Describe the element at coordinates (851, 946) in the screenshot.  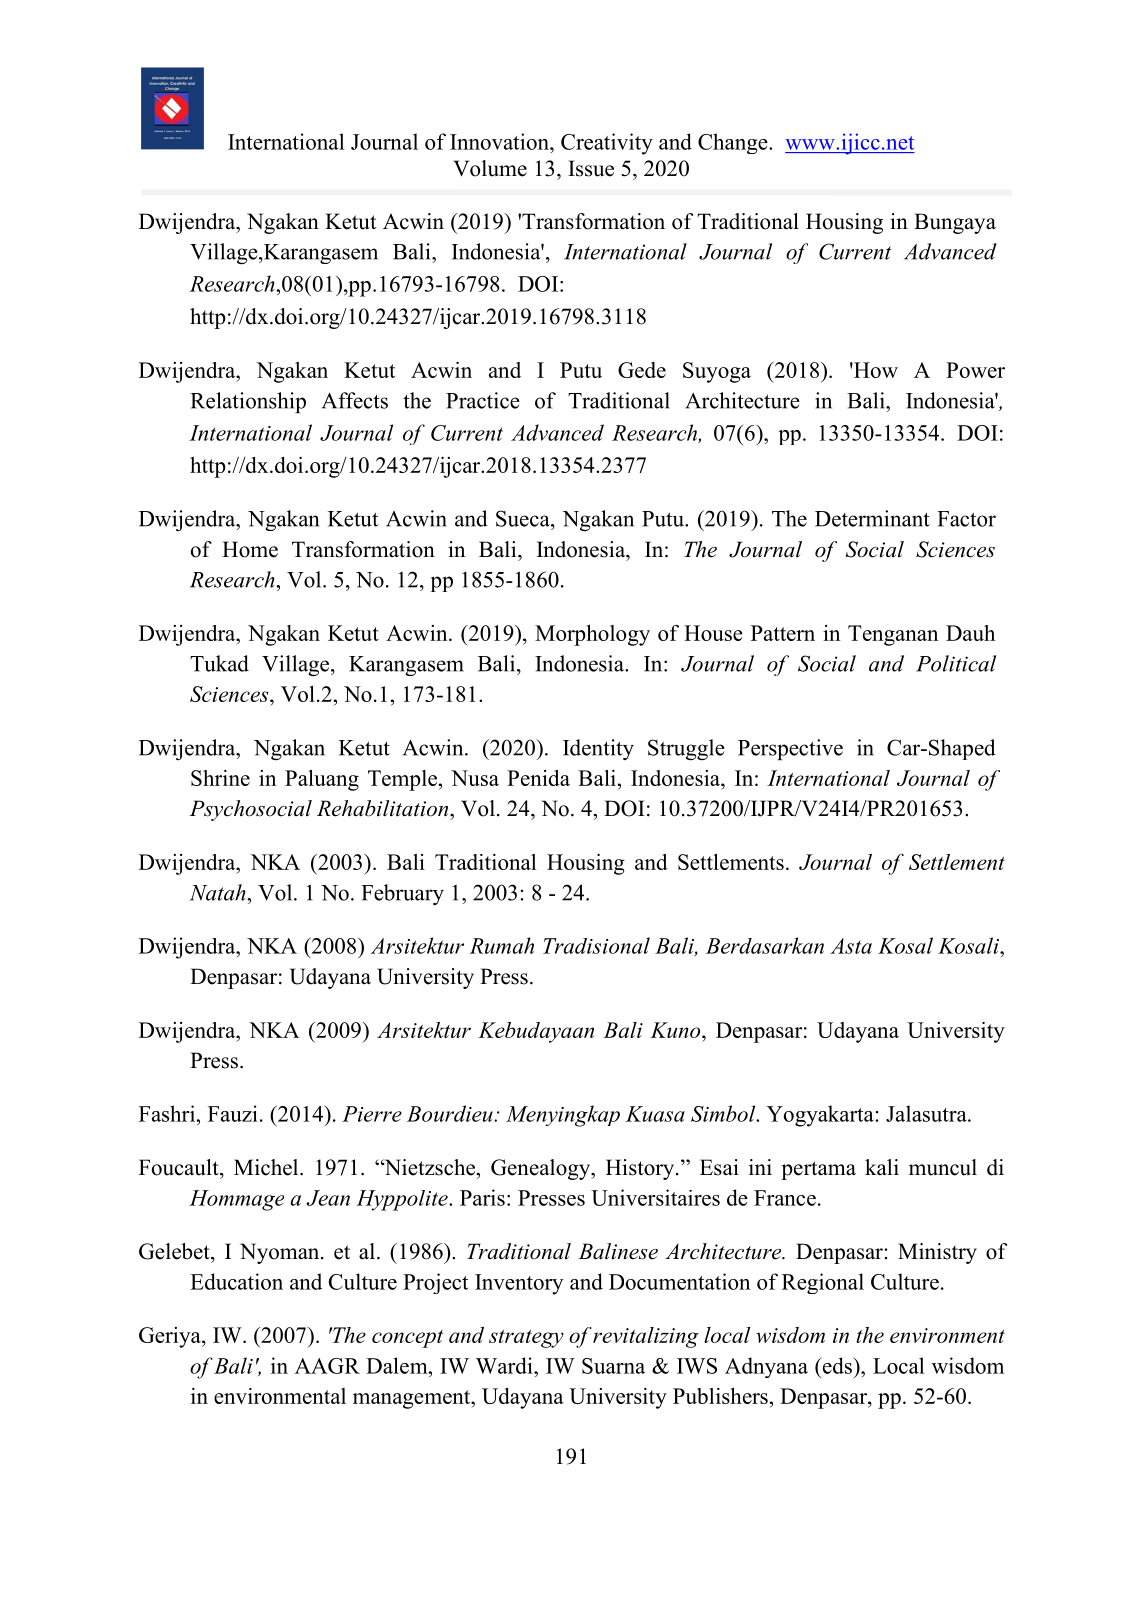
I see `Asta` at that location.
